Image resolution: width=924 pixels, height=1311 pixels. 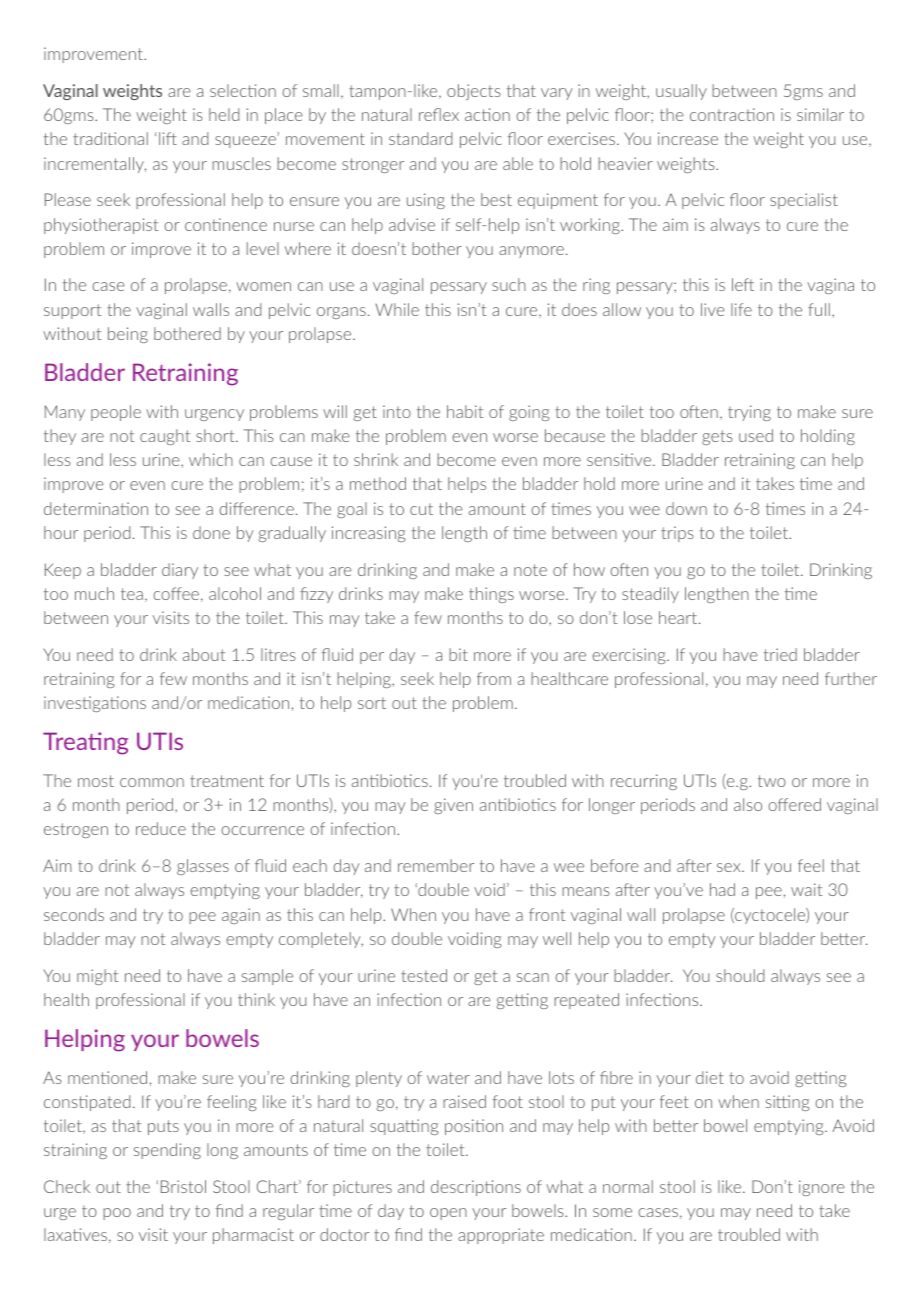 What do you see at coordinates (211, 459) in the document?
I see `which` at bounding box center [211, 459].
